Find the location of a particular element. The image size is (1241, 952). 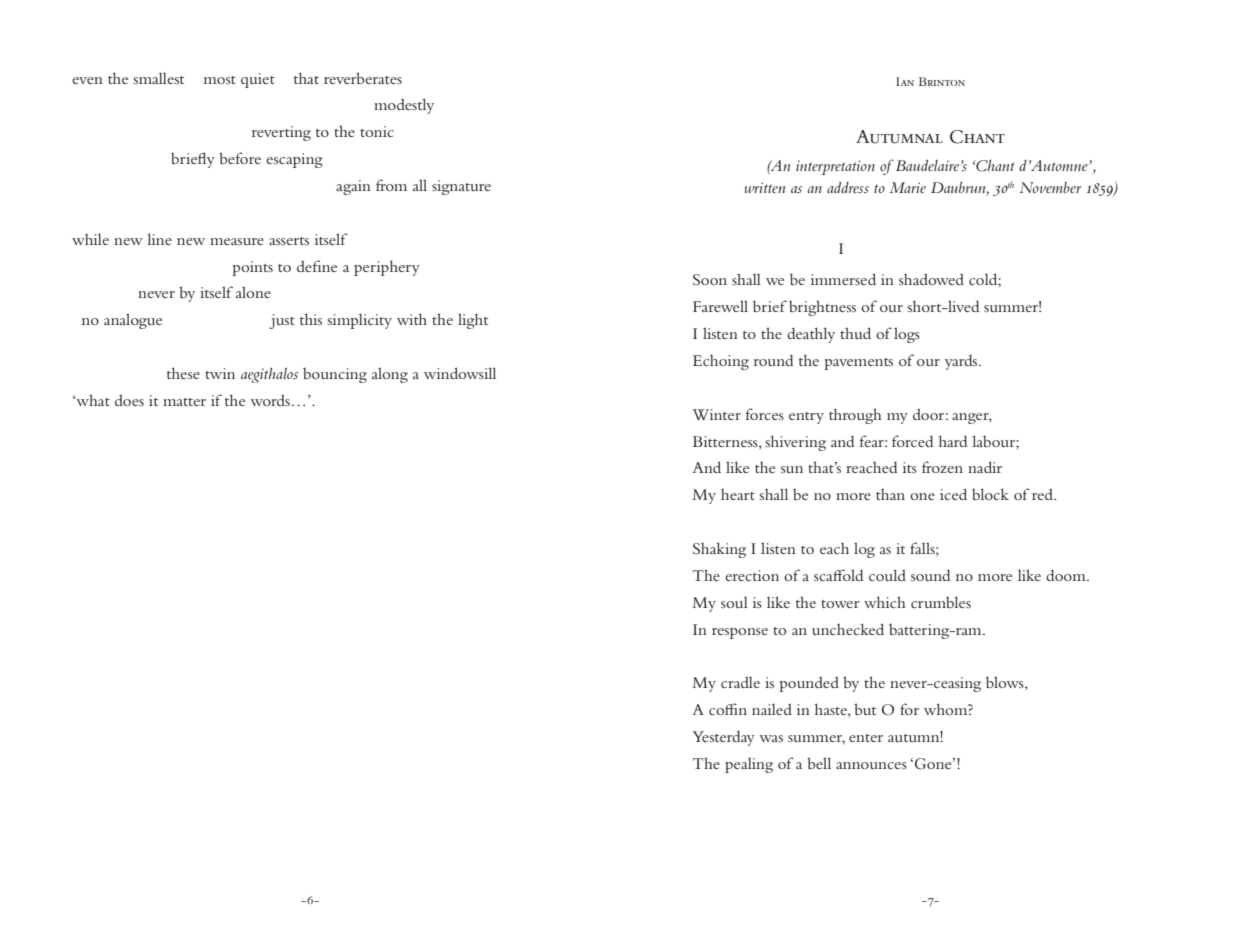

hard is located at coordinates (953, 441).
